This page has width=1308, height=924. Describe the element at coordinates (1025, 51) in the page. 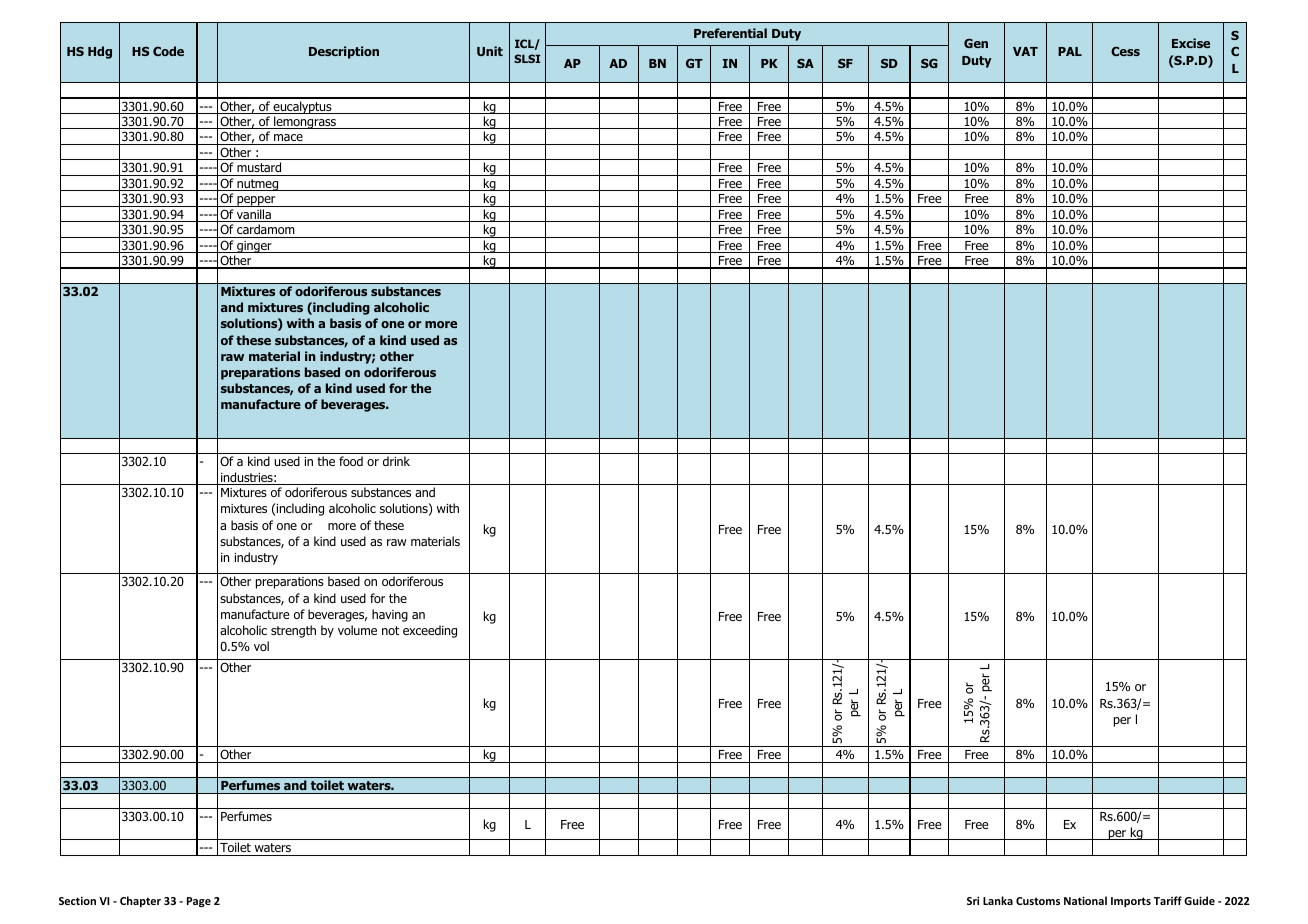

I see `VAT` at that location.
